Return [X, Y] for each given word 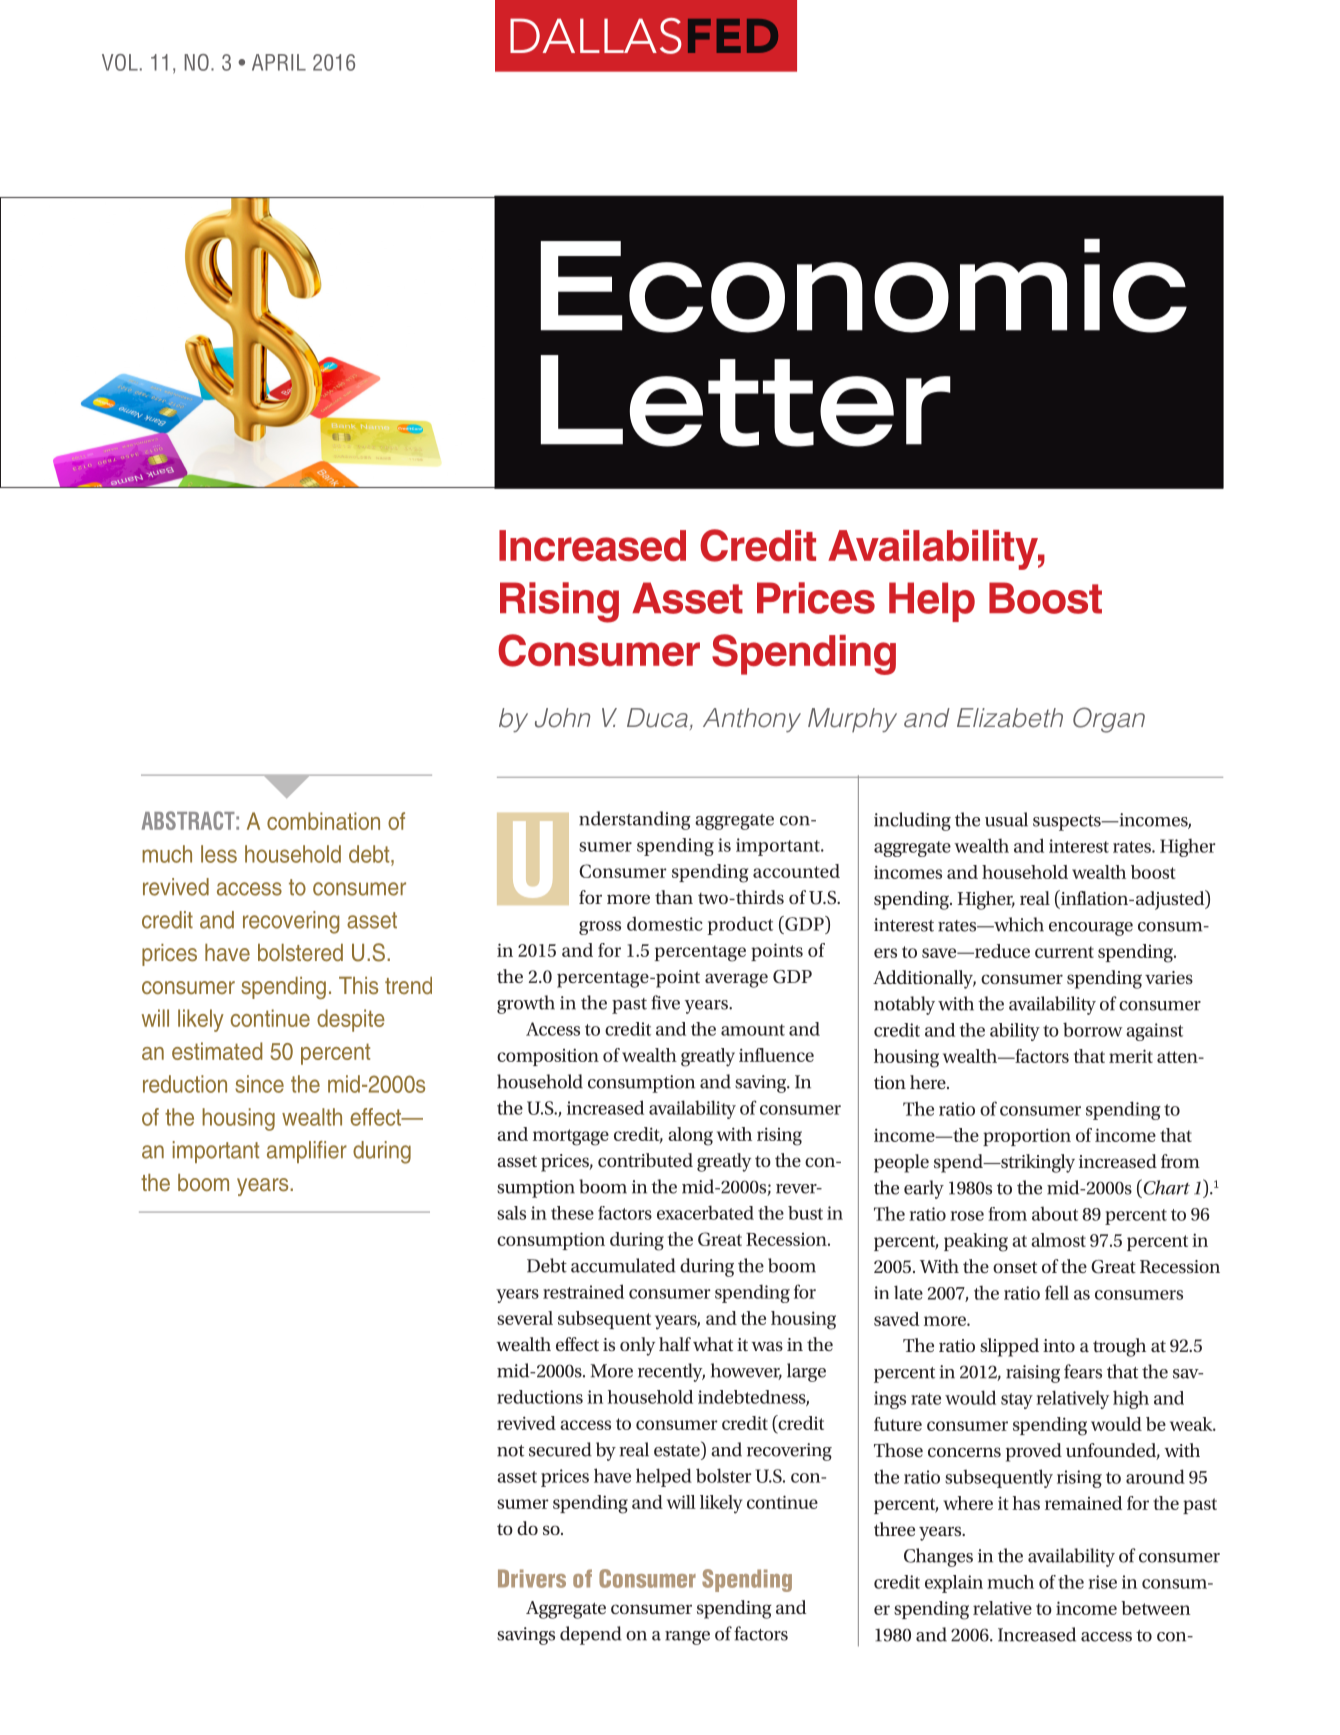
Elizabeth [1010, 718]
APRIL [279, 62]
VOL [120, 62]
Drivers [532, 1578]
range [687, 1638]
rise [1102, 1582]
